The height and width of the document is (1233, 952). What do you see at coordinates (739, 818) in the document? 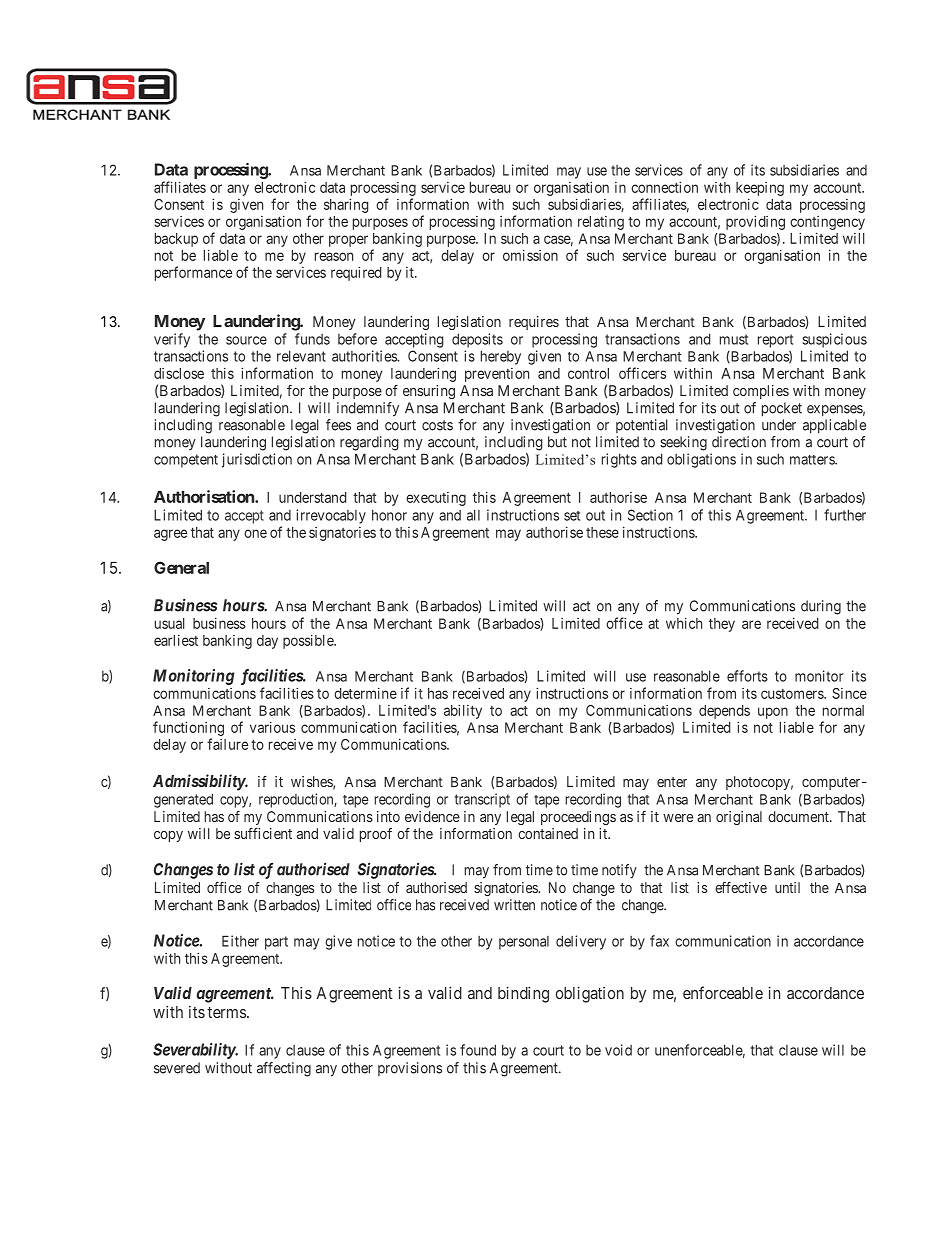
I see `original` at bounding box center [739, 818].
